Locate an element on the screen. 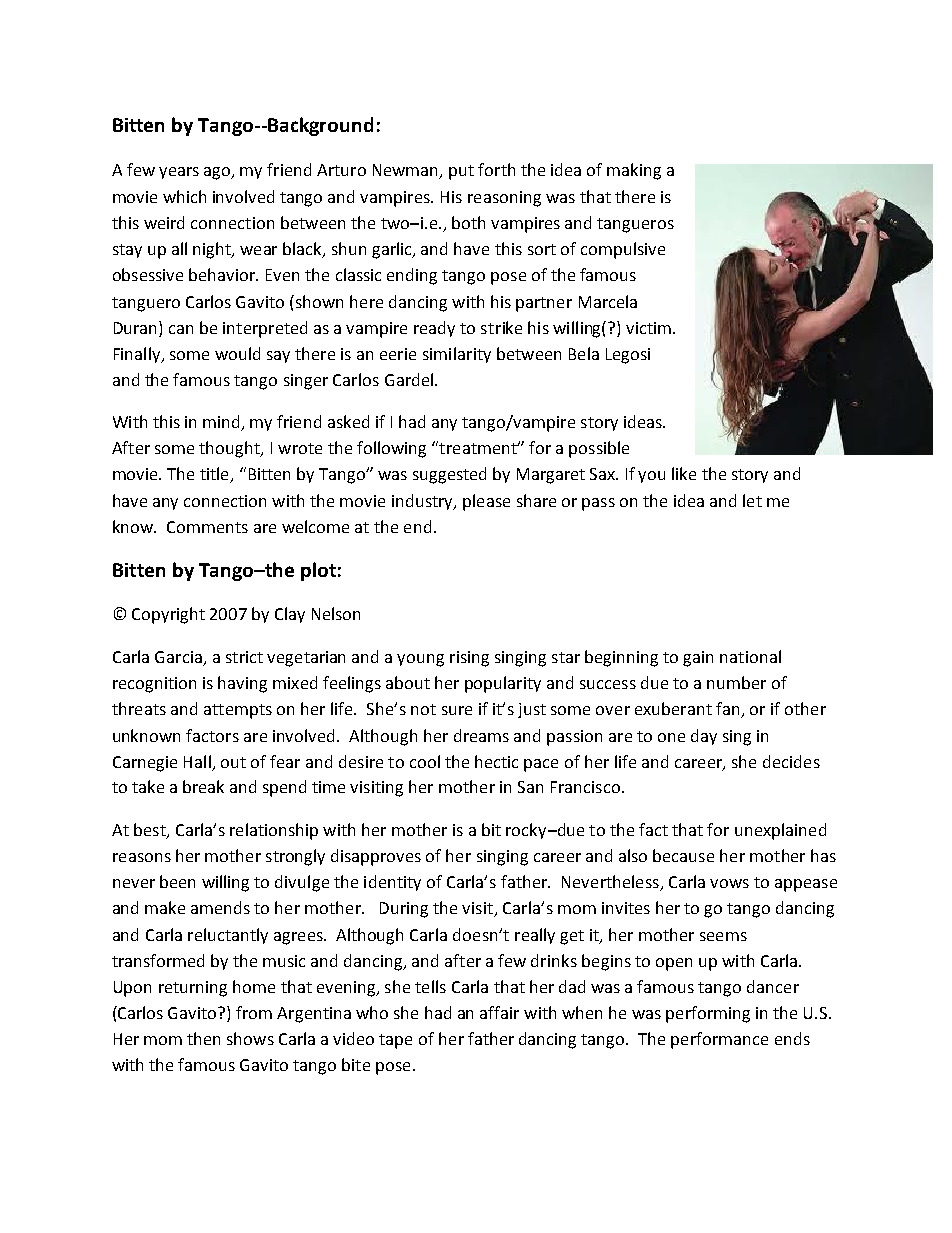  reasoning is located at coordinates (504, 199).
